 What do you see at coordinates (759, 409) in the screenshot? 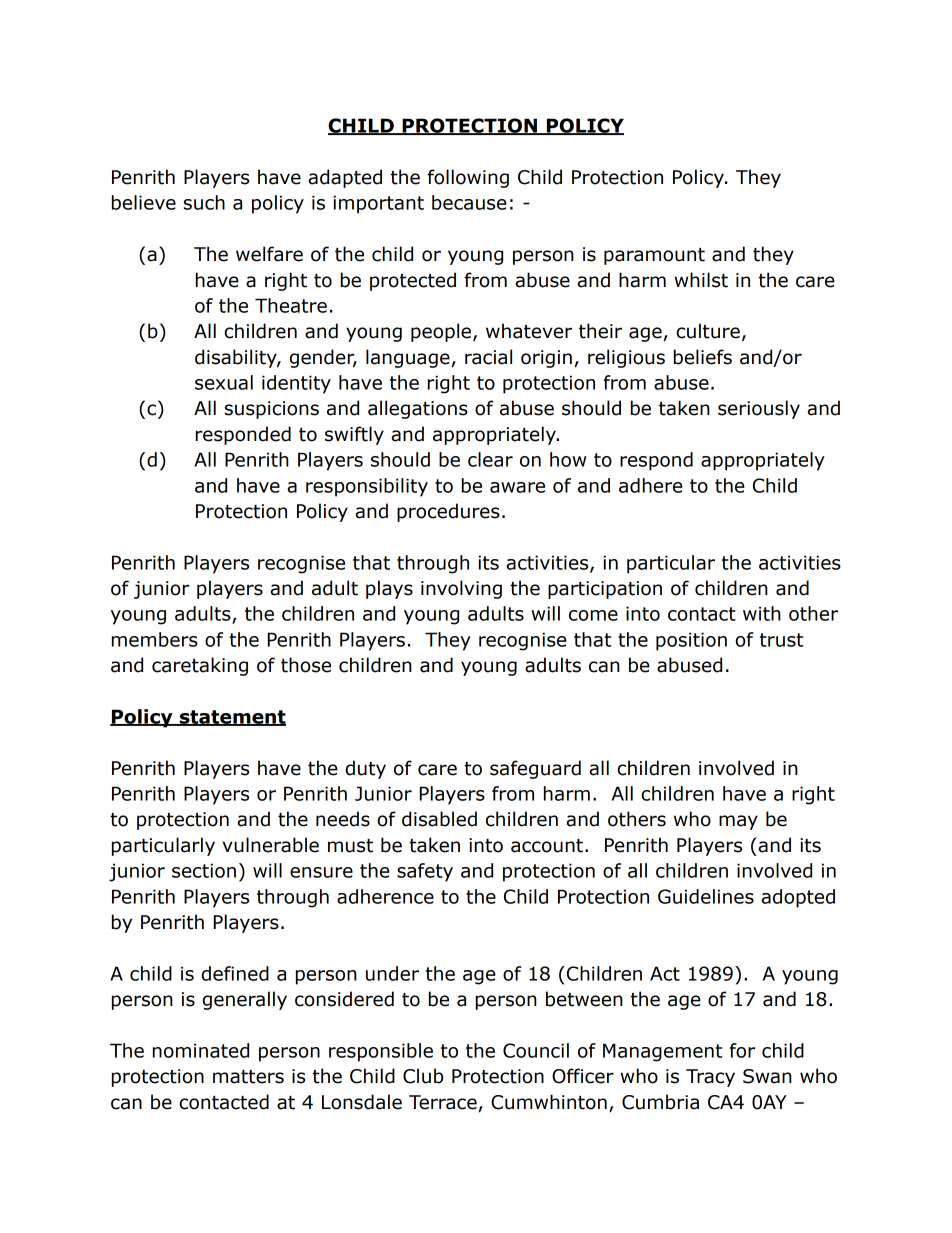
I see `seriously` at bounding box center [759, 409].
